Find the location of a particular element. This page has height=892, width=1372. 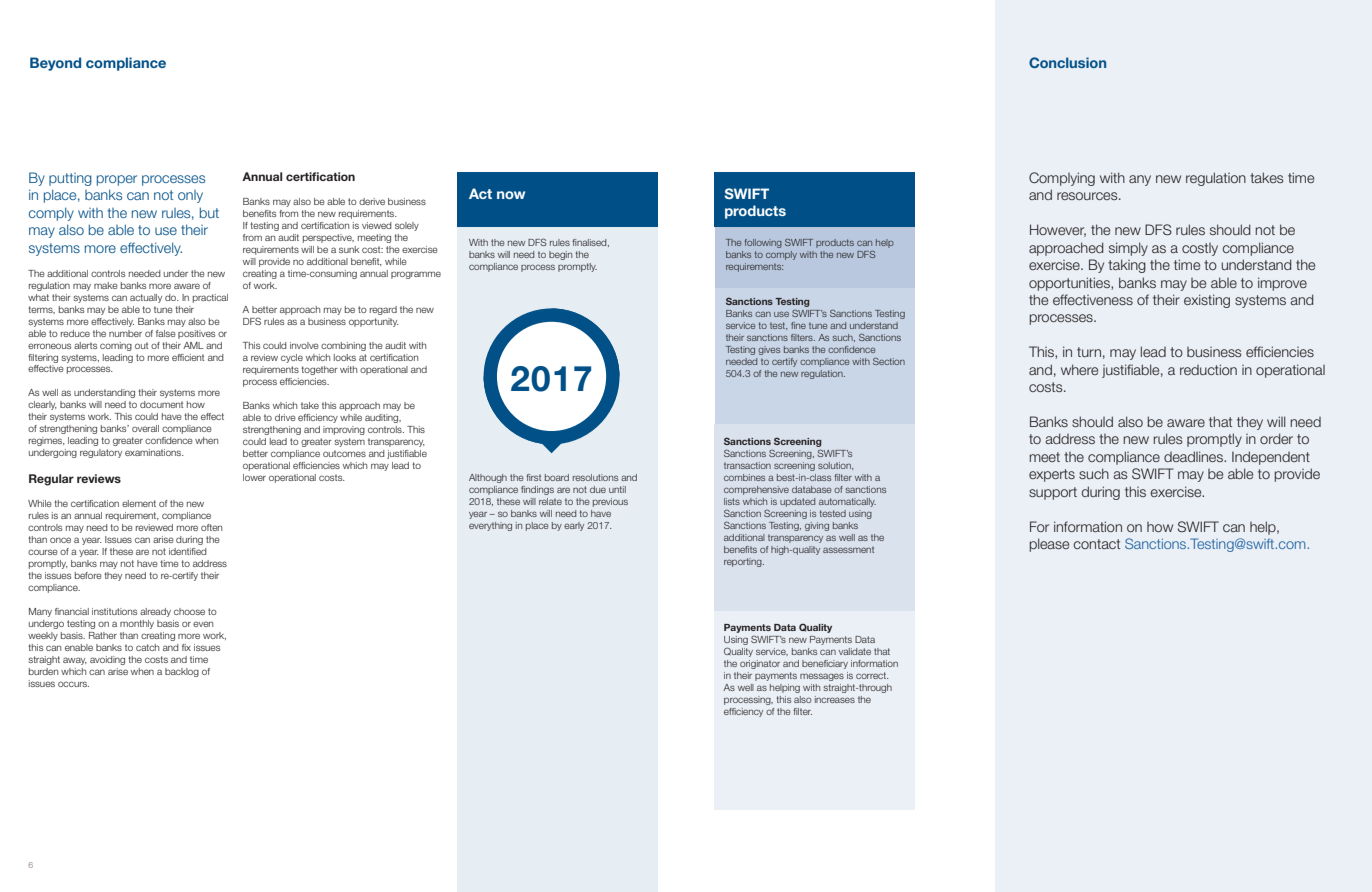

Conclusion is located at coordinates (1067, 62).
